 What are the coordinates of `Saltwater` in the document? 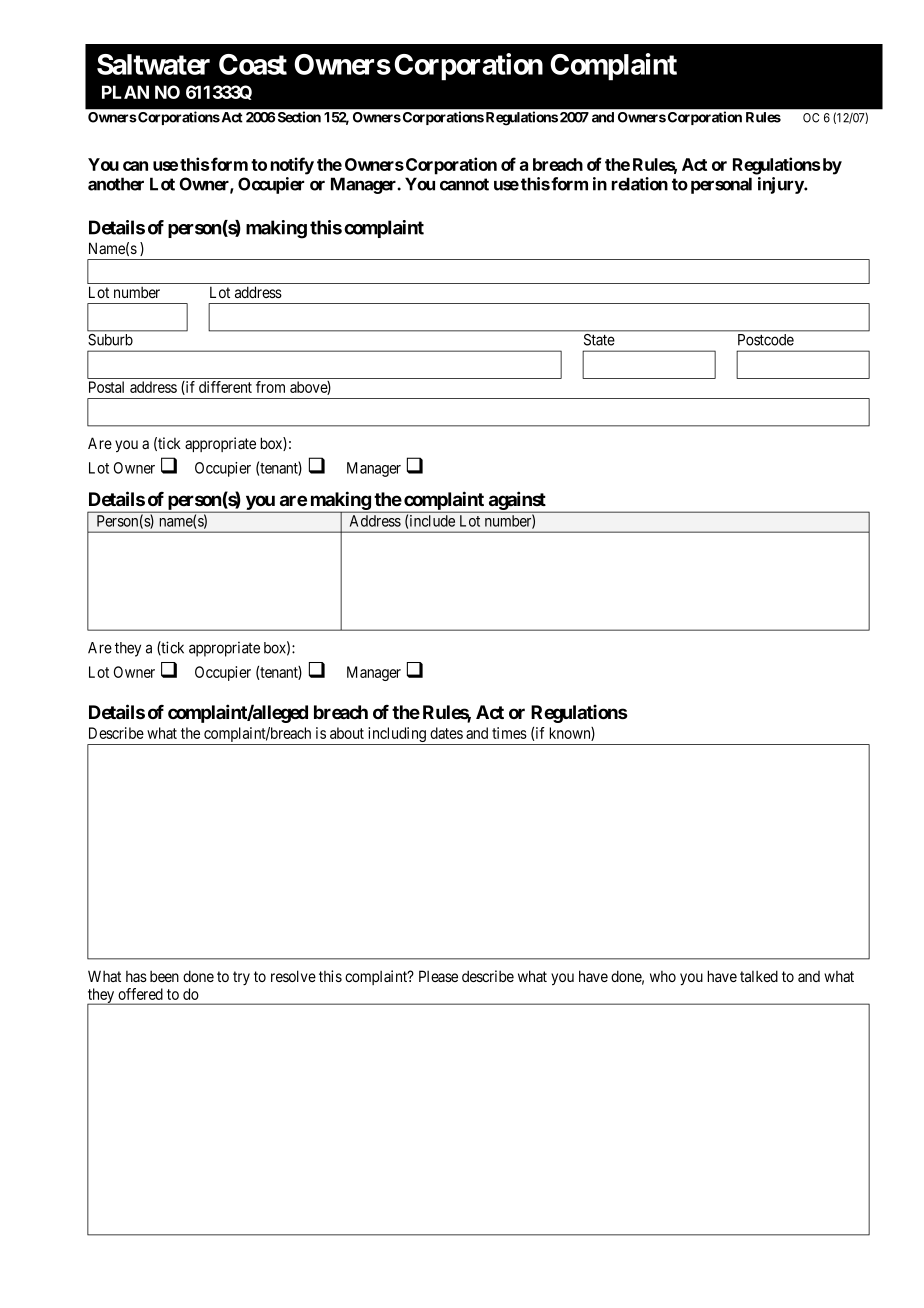 It's located at (153, 64).
